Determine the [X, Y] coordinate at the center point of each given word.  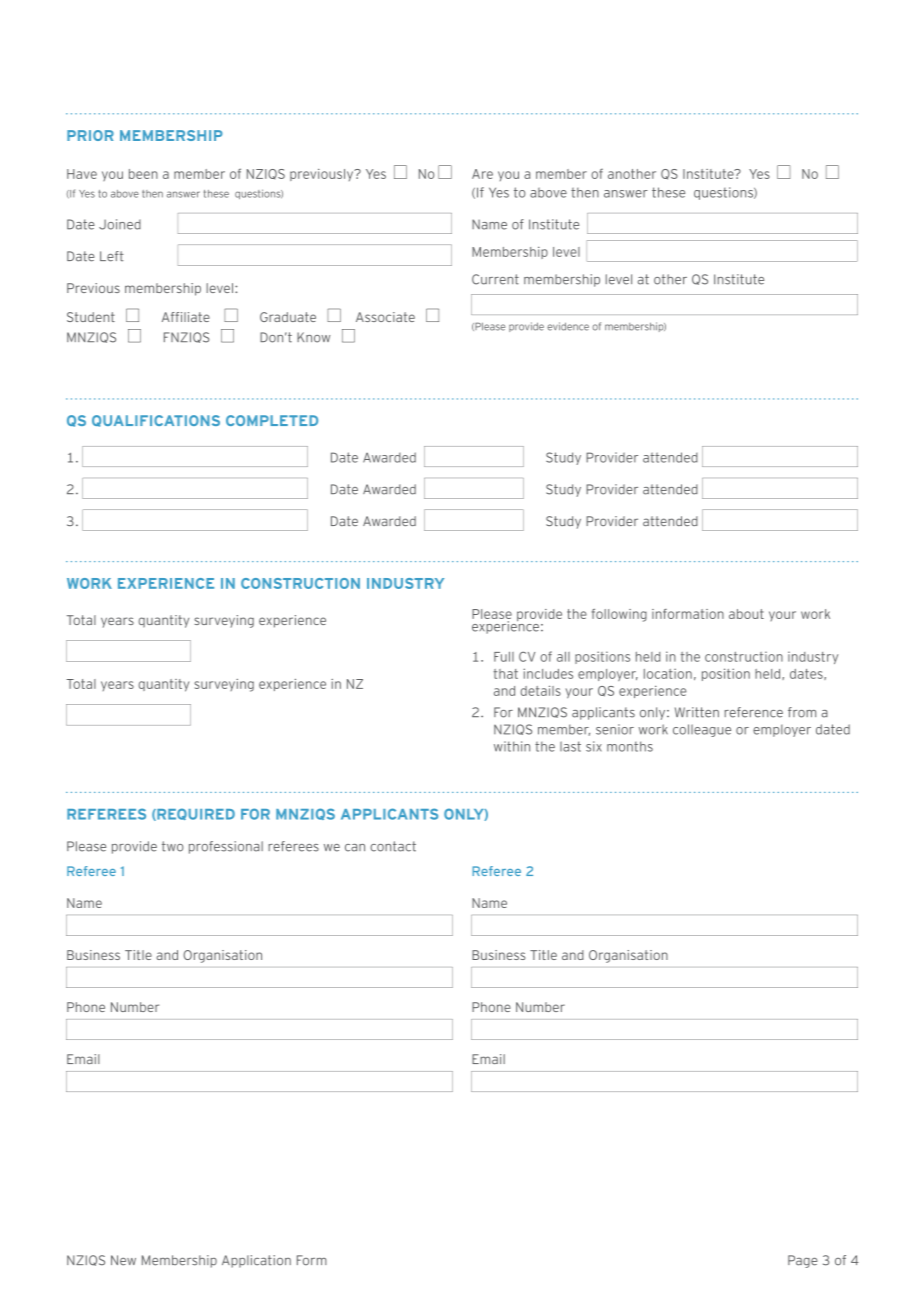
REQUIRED [195, 814]
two [173, 846]
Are [482, 174]
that [506, 674]
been [143, 174]
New [123, 1260]
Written [697, 712]
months [630, 746]
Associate [385, 317]
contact [393, 846]
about [746, 614]
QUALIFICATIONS [156, 421]
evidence [568, 326]
